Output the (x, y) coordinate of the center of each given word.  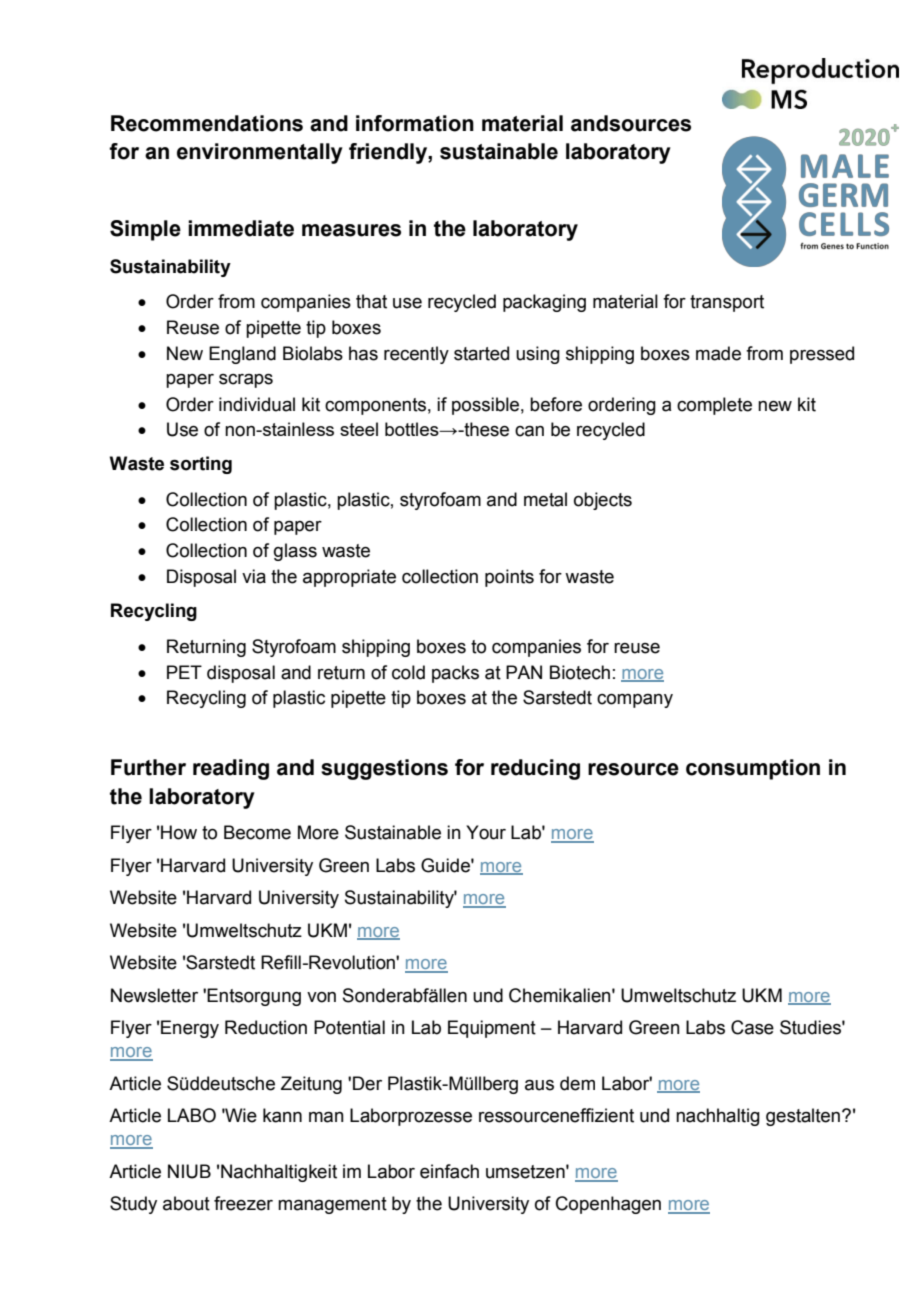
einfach (449, 1171)
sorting (201, 465)
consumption (753, 769)
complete (714, 406)
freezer (243, 1203)
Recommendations (207, 123)
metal (545, 499)
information (415, 123)
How (179, 832)
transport (727, 303)
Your (486, 832)
